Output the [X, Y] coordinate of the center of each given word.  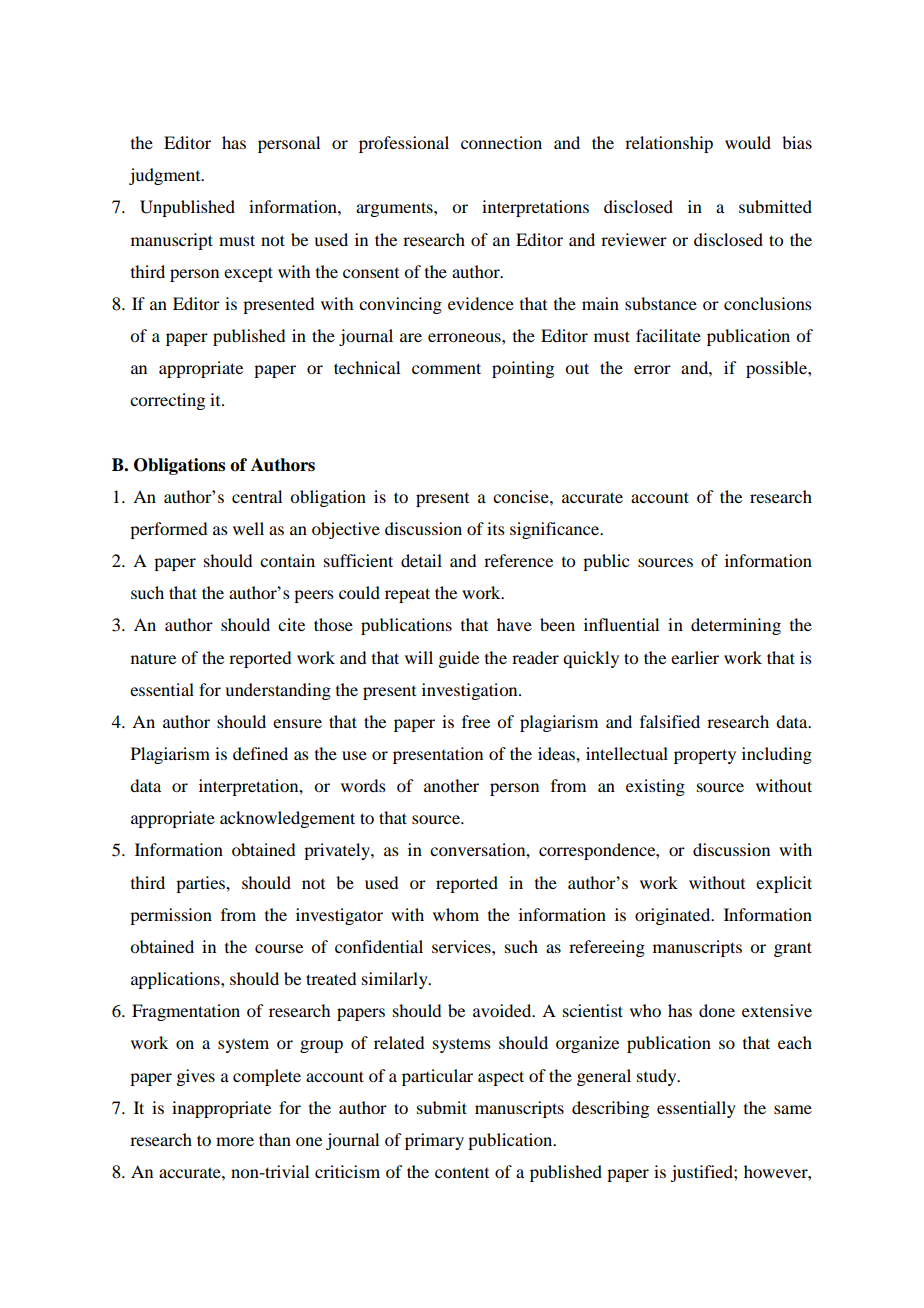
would [748, 142]
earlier [695, 657]
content [462, 1172]
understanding [278, 691]
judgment [166, 176]
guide [458, 659]
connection [501, 142]
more [235, 1141]
